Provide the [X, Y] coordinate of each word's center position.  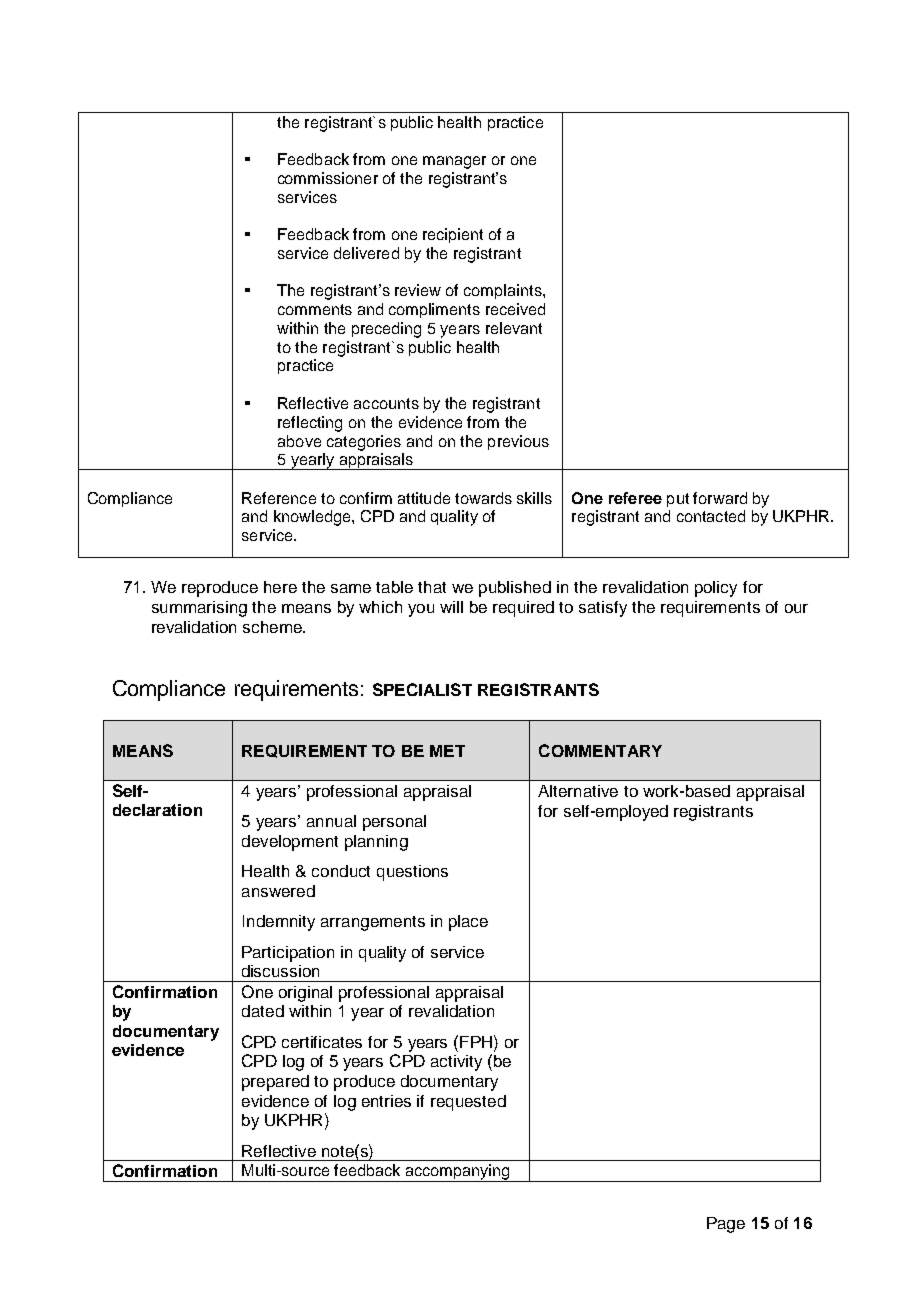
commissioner [328, 178]
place [468, 923]
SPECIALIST [422, 689]
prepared [275, 1083]
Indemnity [279, 923]
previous [518, 442]
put [678, 500]
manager [454, 162]
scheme [273, 627]
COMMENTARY [600, 750]
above [299, 441]
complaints [504, 291]
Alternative [578, 791]
